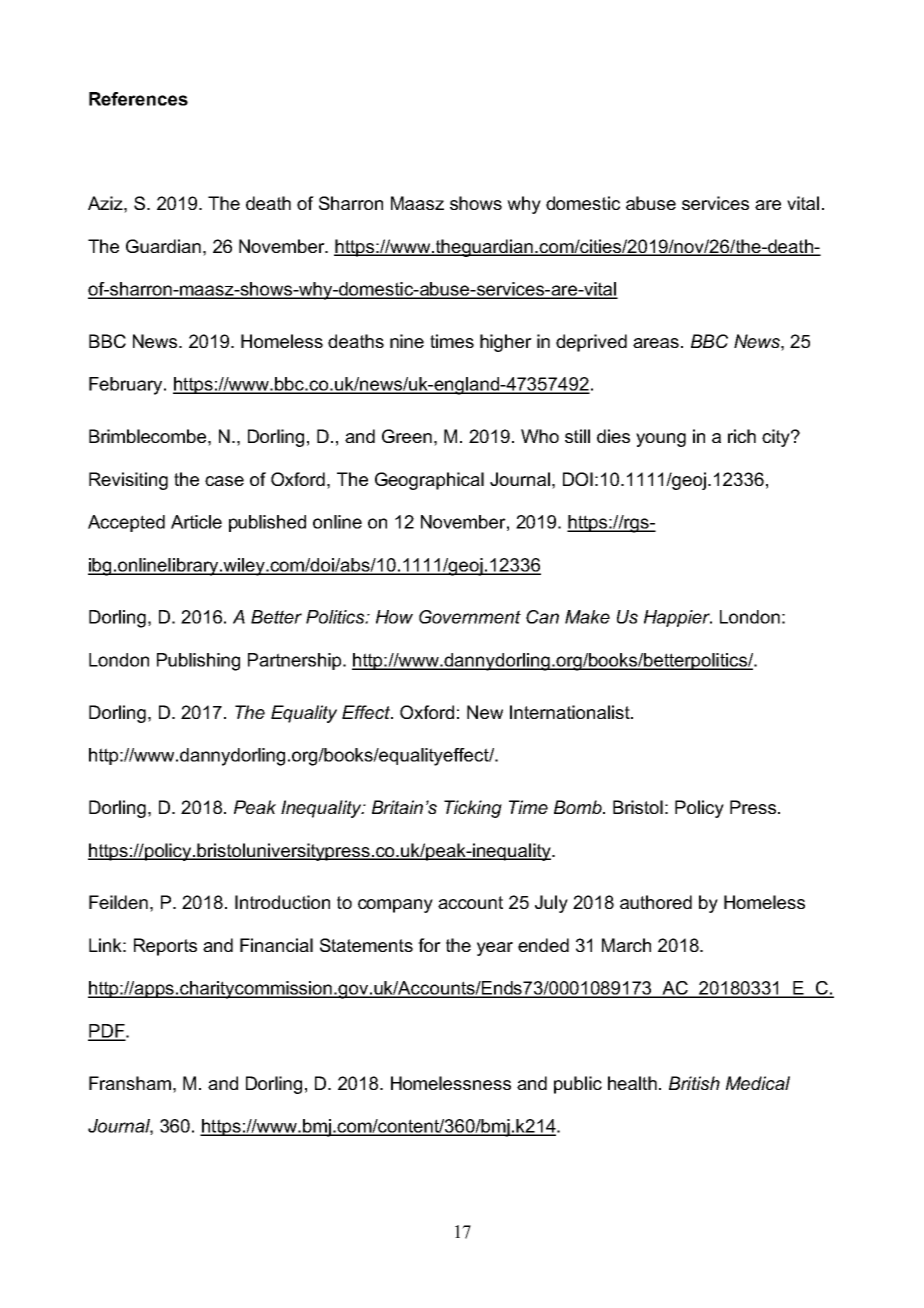  I want to click on Introduction, so click(282, 902).
